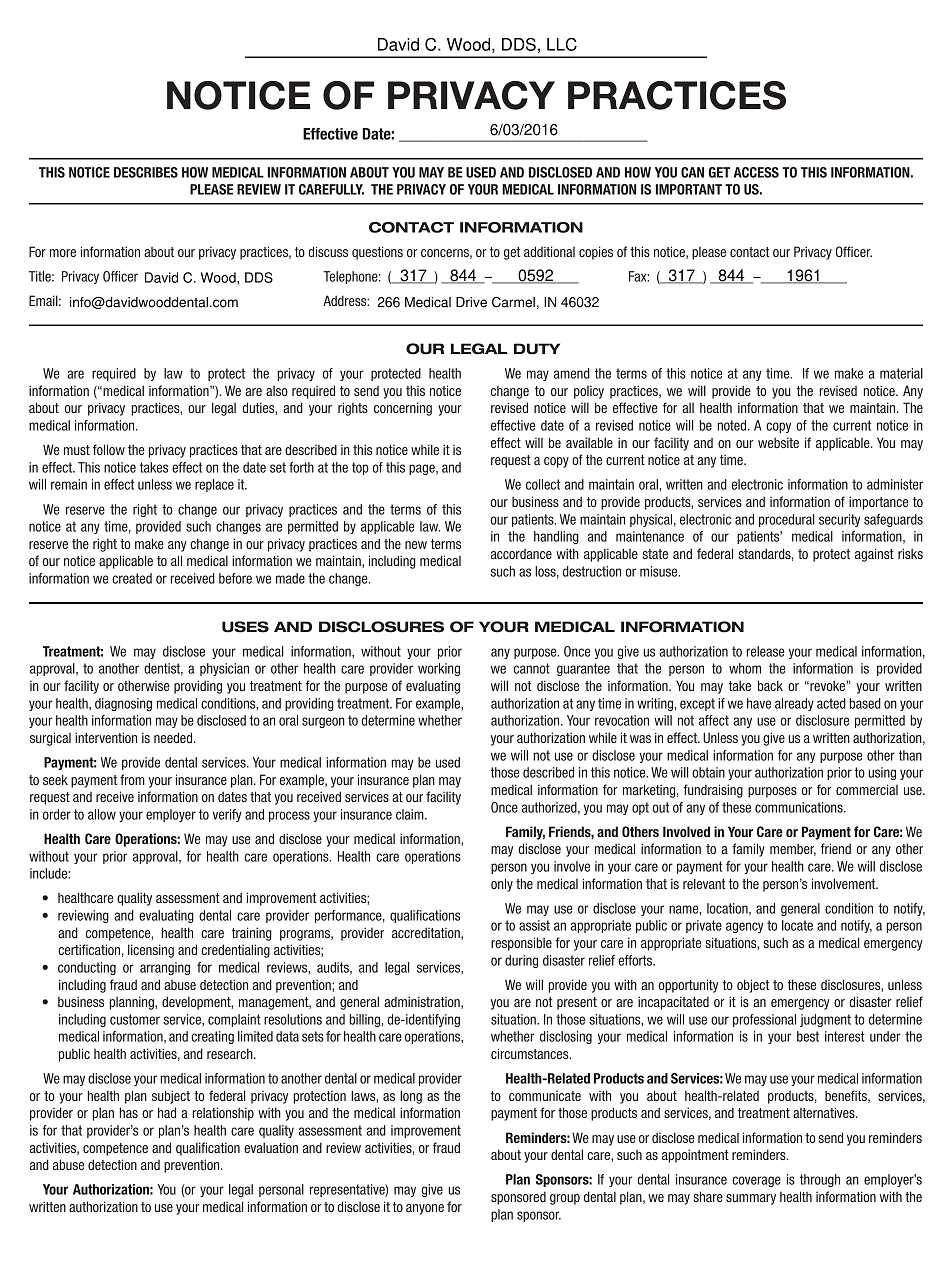  I want to click on material, so click(901, 373).
